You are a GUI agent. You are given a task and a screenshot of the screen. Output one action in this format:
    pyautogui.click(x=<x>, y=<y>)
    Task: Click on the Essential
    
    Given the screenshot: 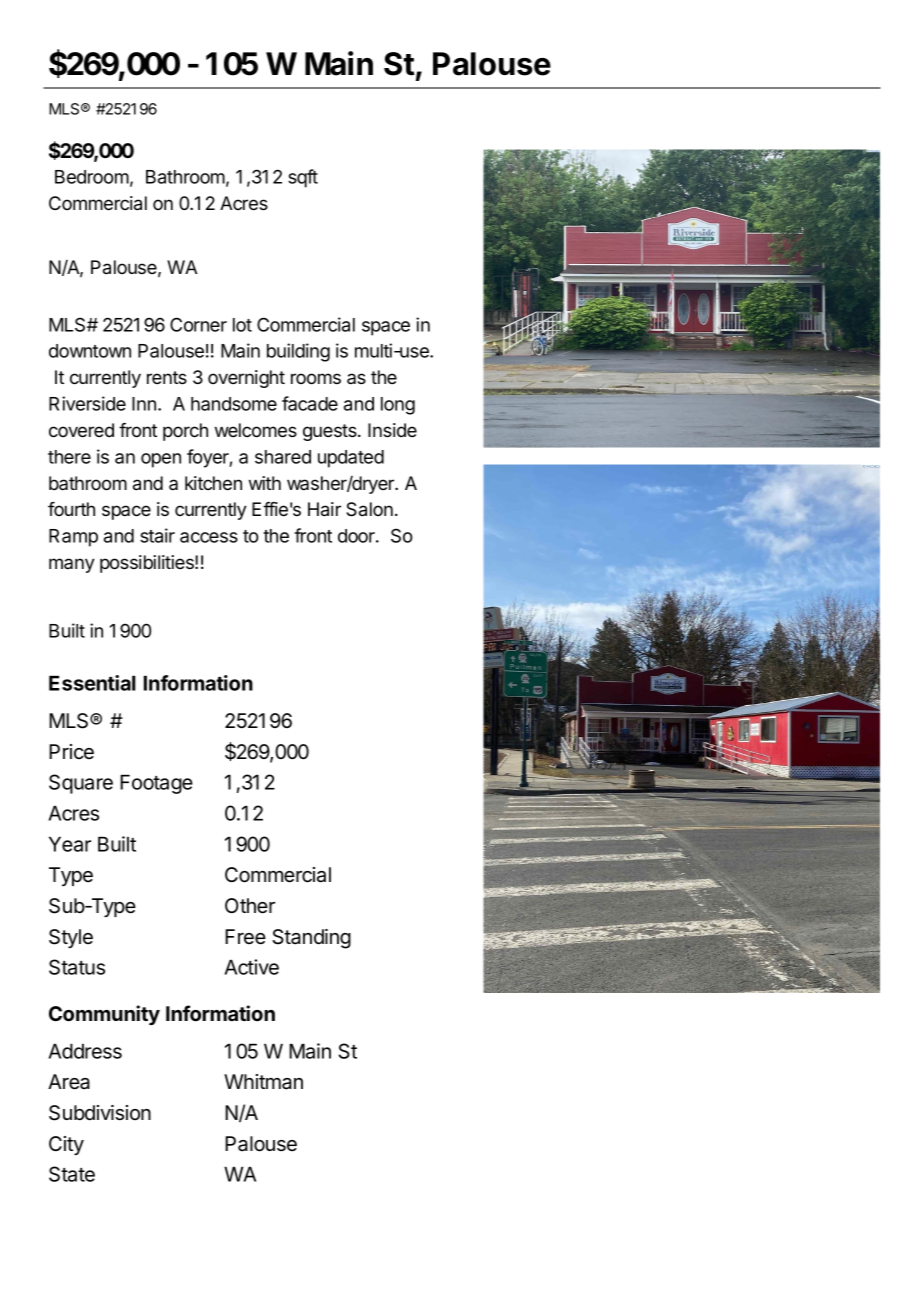 What is the action you would take?
    pyautogui.click(x=92, y=683)
